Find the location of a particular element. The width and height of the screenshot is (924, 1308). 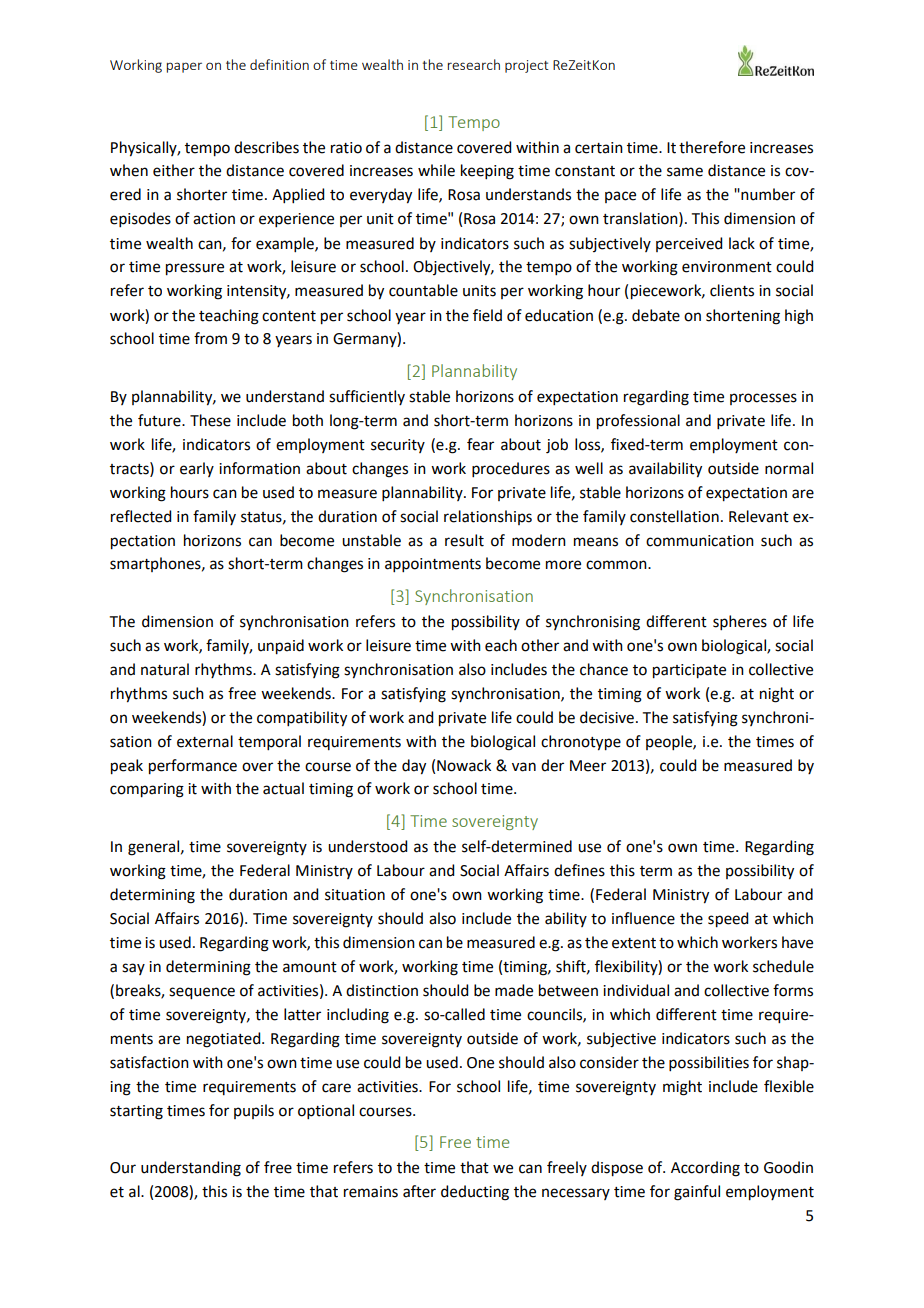

According is located at coordinates (705, 1169).
